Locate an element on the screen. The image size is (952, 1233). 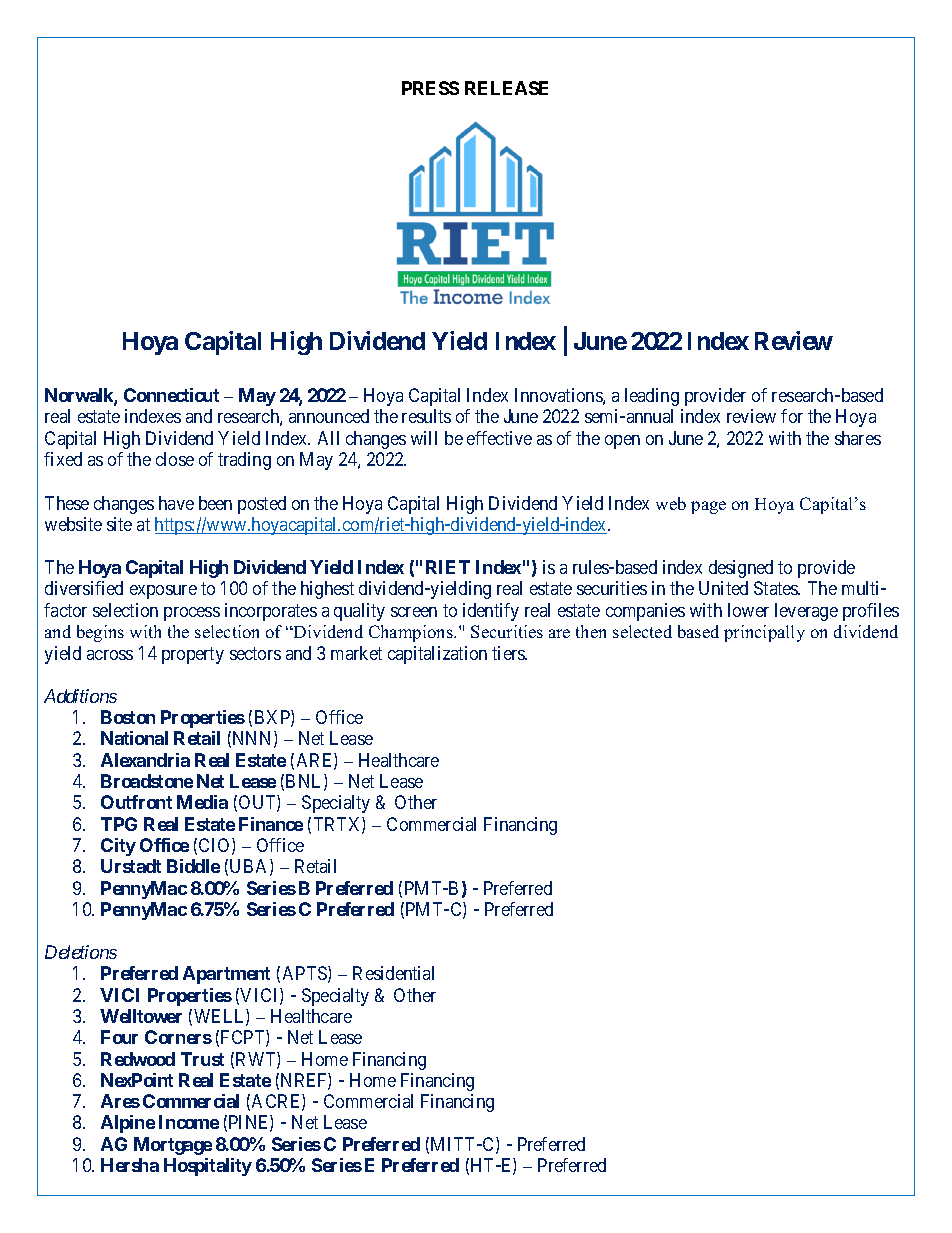
Mortgage is located at coordinates (173, 1146).
